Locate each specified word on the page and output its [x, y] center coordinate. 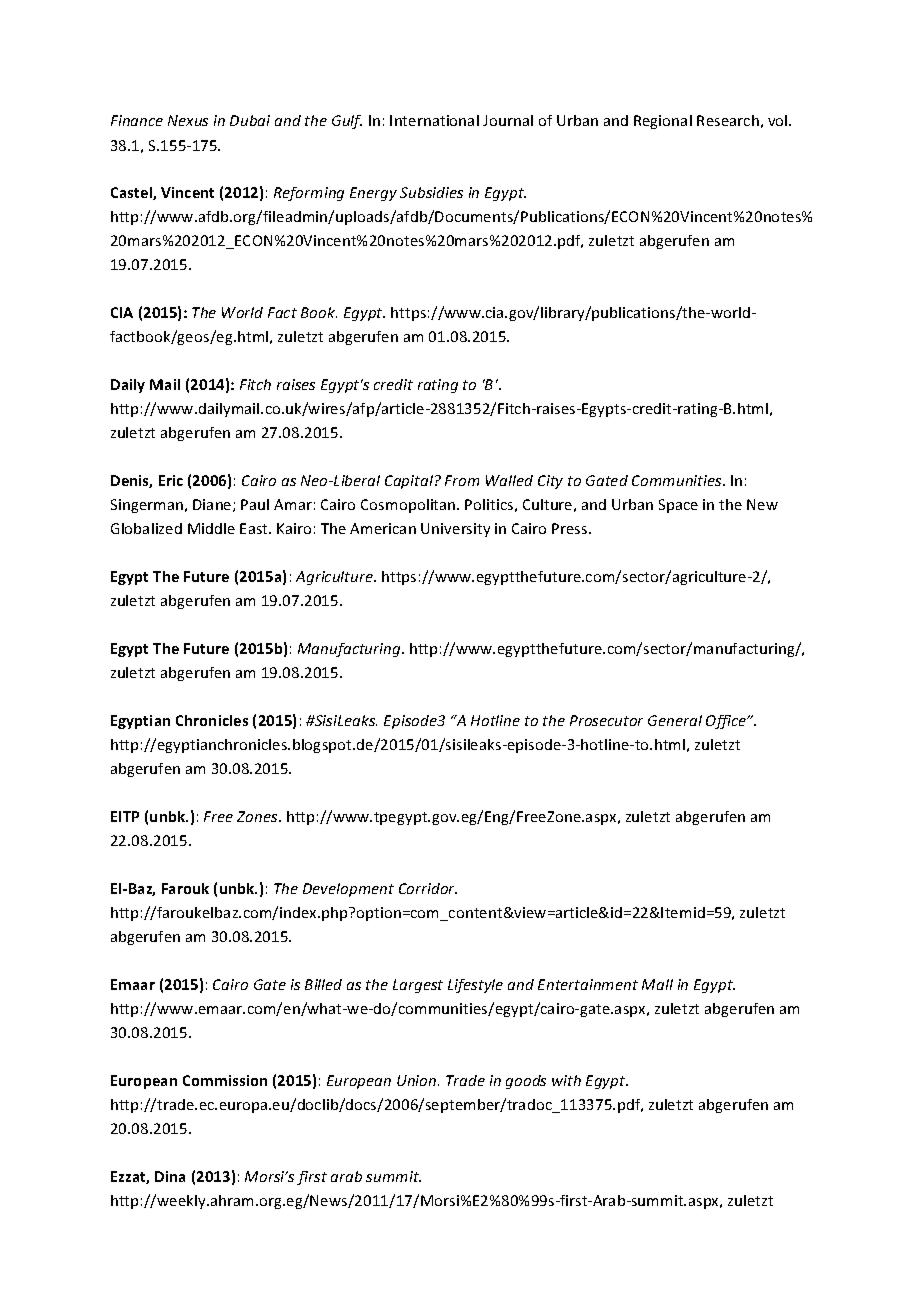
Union [418, 1080]
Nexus [188, 120]
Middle [211, 528]
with [566, 1080]
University [455, 530]
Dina [170, 1176]
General [675, 720]
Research [728, 120]
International [434, 120]
